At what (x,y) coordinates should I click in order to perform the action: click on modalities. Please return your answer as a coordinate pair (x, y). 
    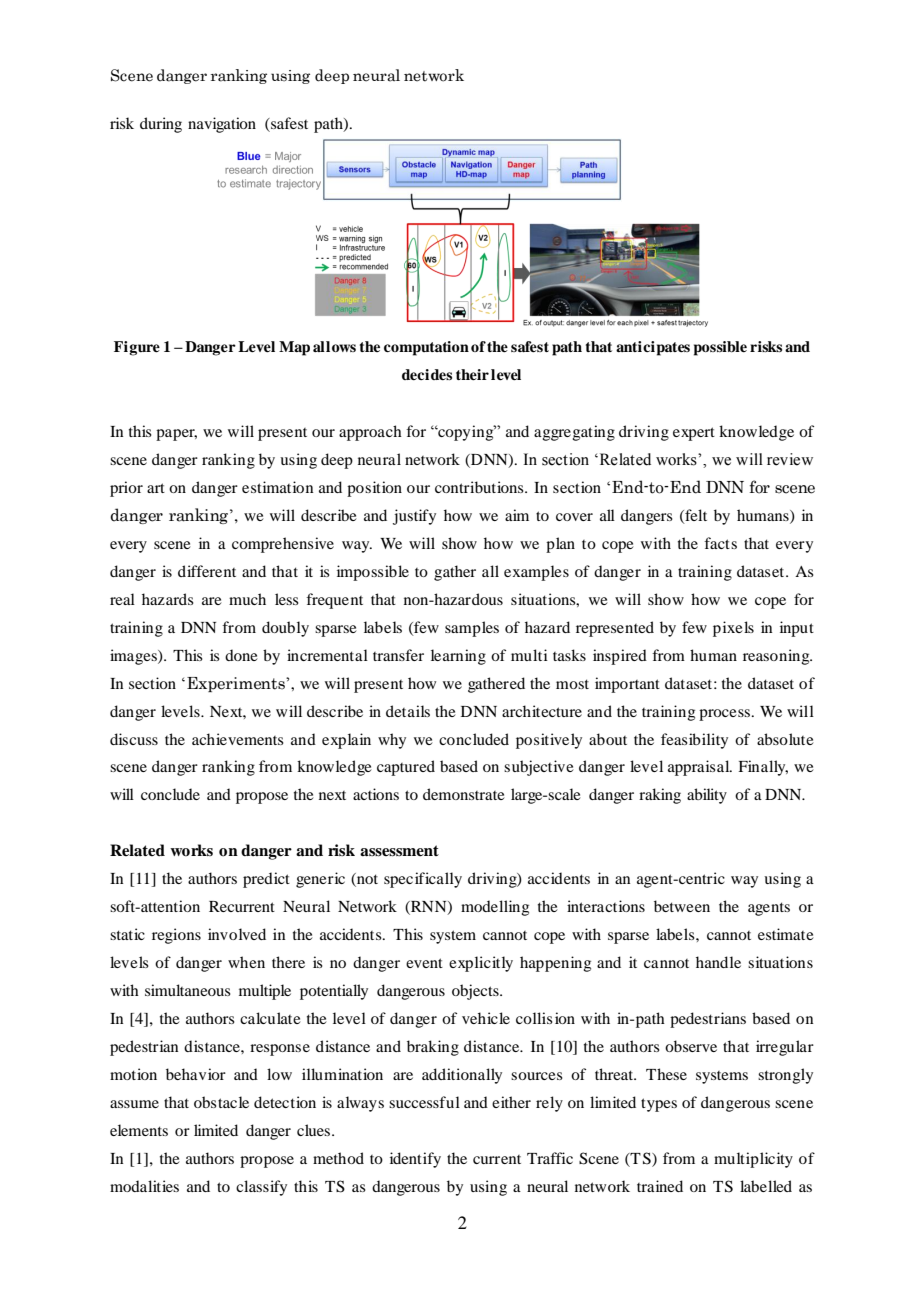
    Looking at the image, I should click on (144, 1186).
